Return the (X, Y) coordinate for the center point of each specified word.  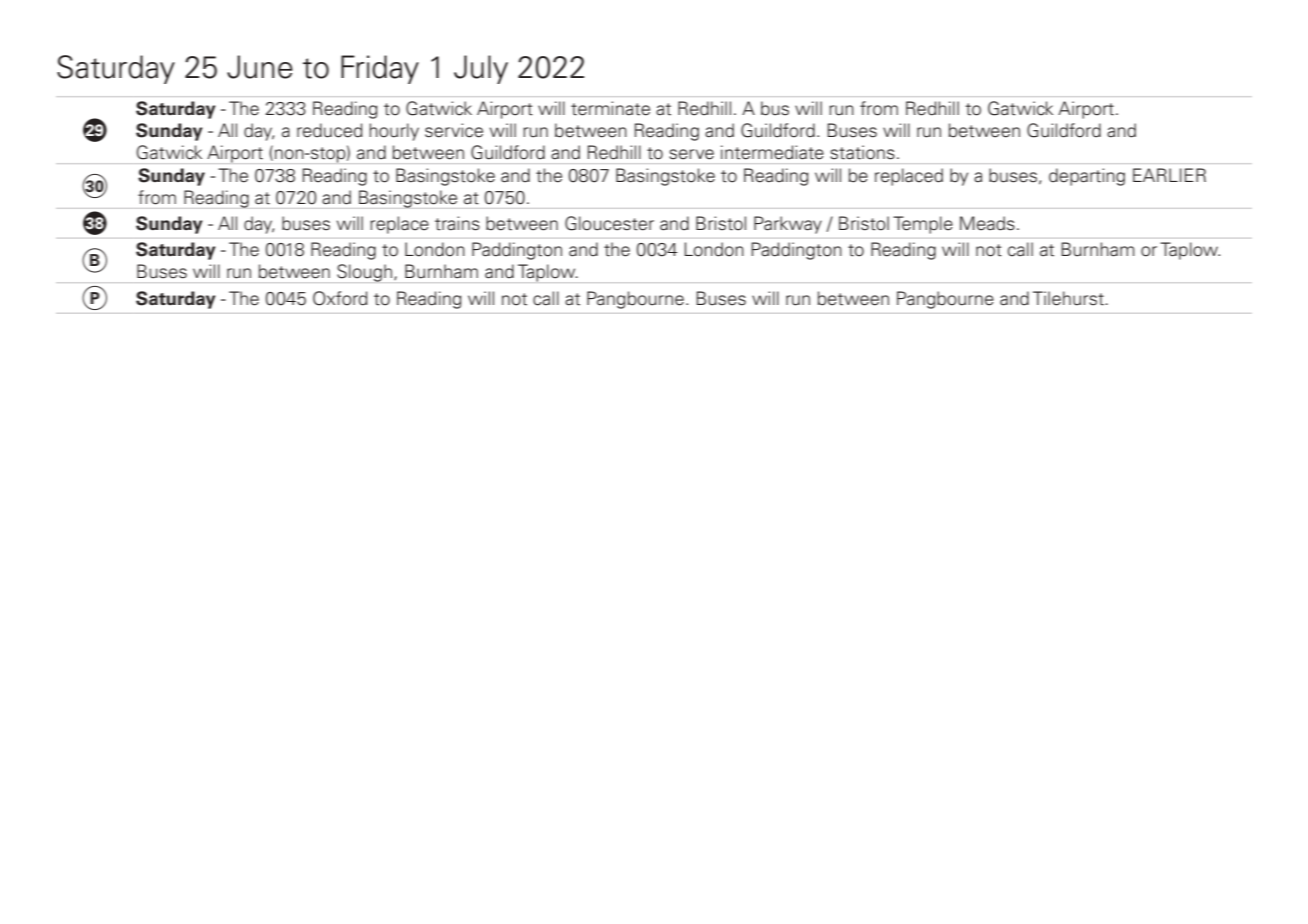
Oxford (340, 298)
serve (691, 154)
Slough (364, 273)
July (481, 69)
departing (1087, 177)
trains (457, 223)
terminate (610, 108)
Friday (380, 69)
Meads (987, 223)
